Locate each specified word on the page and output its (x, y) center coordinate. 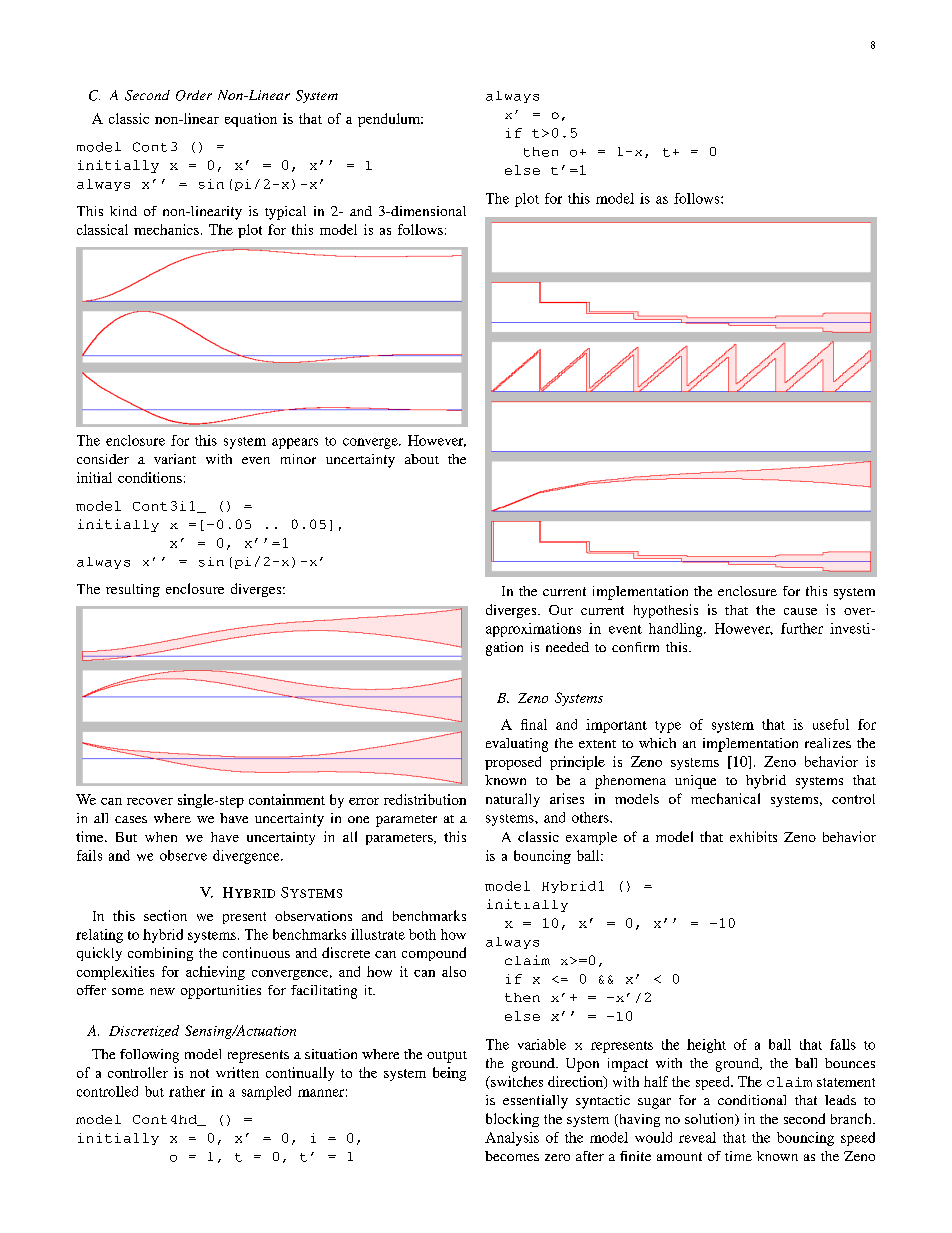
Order (194, 95)
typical (285, 213)
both (422, 934)
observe (183, 855)
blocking (512, 1120)
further (802, 628)
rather (187, 1091)
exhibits (753, 836)
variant (175, 459)
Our (561, 610)
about (422, 459)
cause (800, 611)
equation (251, 120)
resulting (133, 590)
